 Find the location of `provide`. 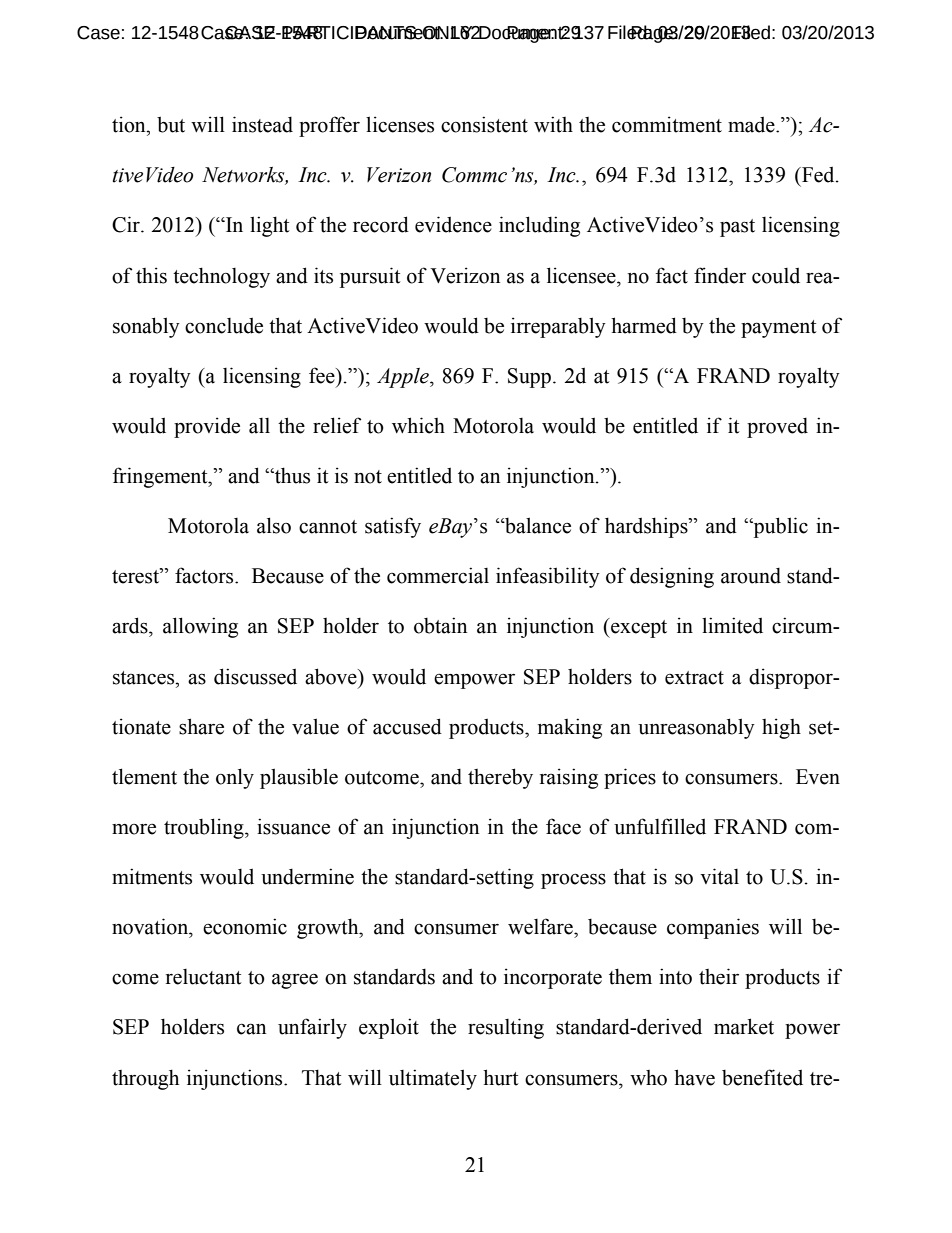

provide is located at coordinates (207, 427).
